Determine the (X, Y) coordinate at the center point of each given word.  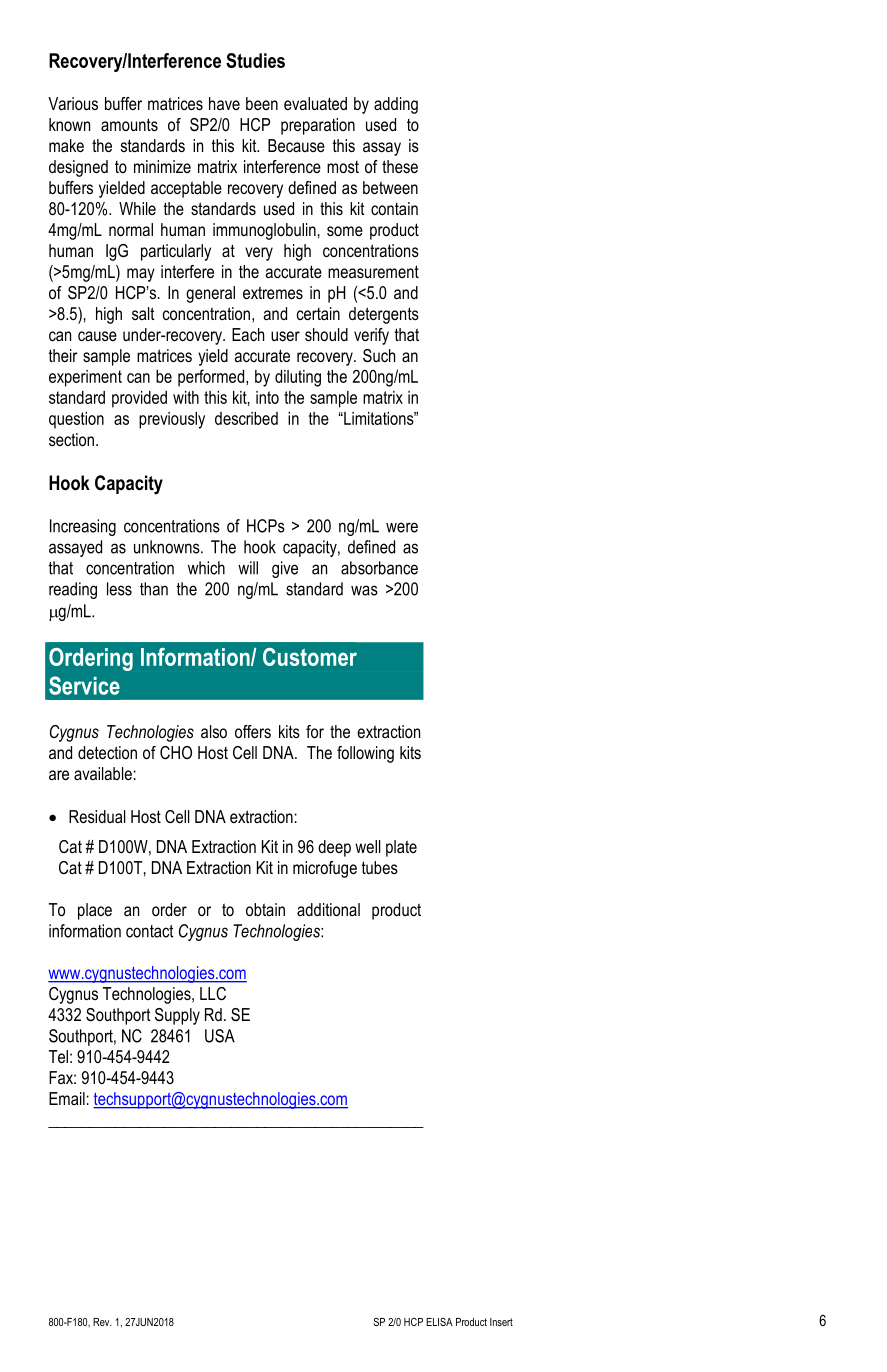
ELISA (439, 1322)
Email (67, 1098)
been (262, 103)
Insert (501, 1322)
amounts (129, 124)
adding (396, 105)
